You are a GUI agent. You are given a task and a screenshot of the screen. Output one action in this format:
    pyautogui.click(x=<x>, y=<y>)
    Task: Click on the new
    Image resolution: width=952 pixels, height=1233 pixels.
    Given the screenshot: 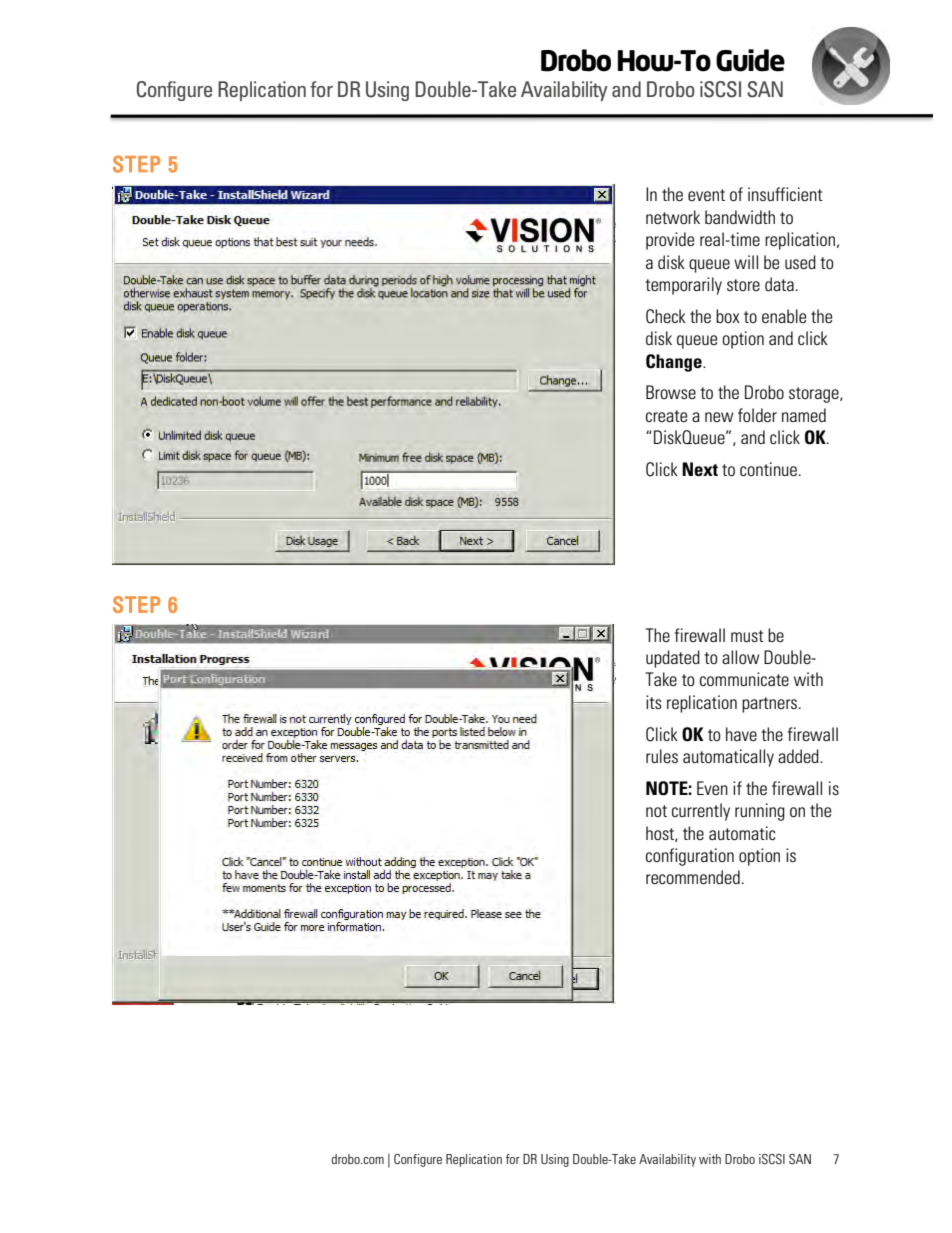 What is the action you would take?
    pyautogui.click(x=719, y=417)
